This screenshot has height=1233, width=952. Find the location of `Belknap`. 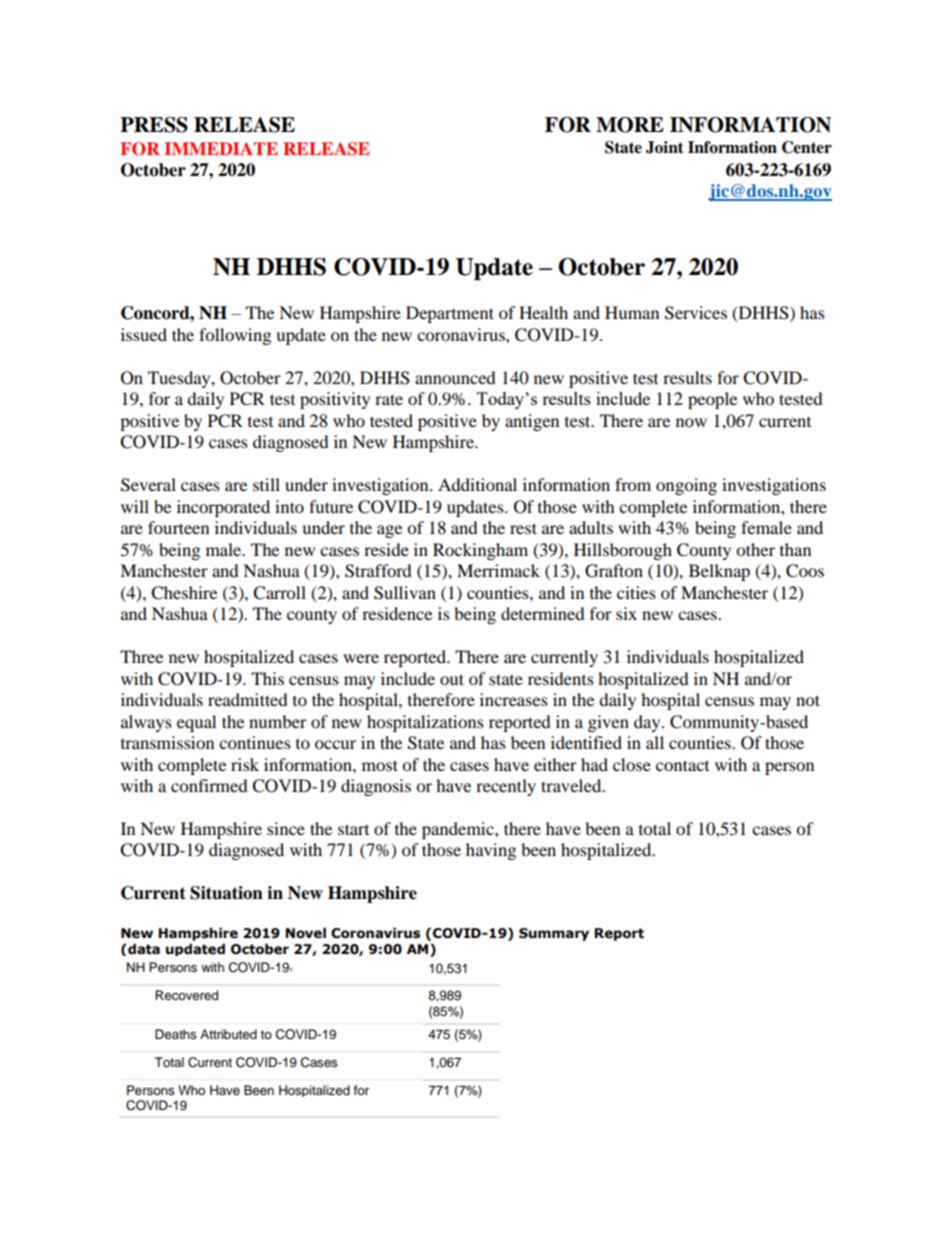

Belknap is located at coordinates (719, 572).
